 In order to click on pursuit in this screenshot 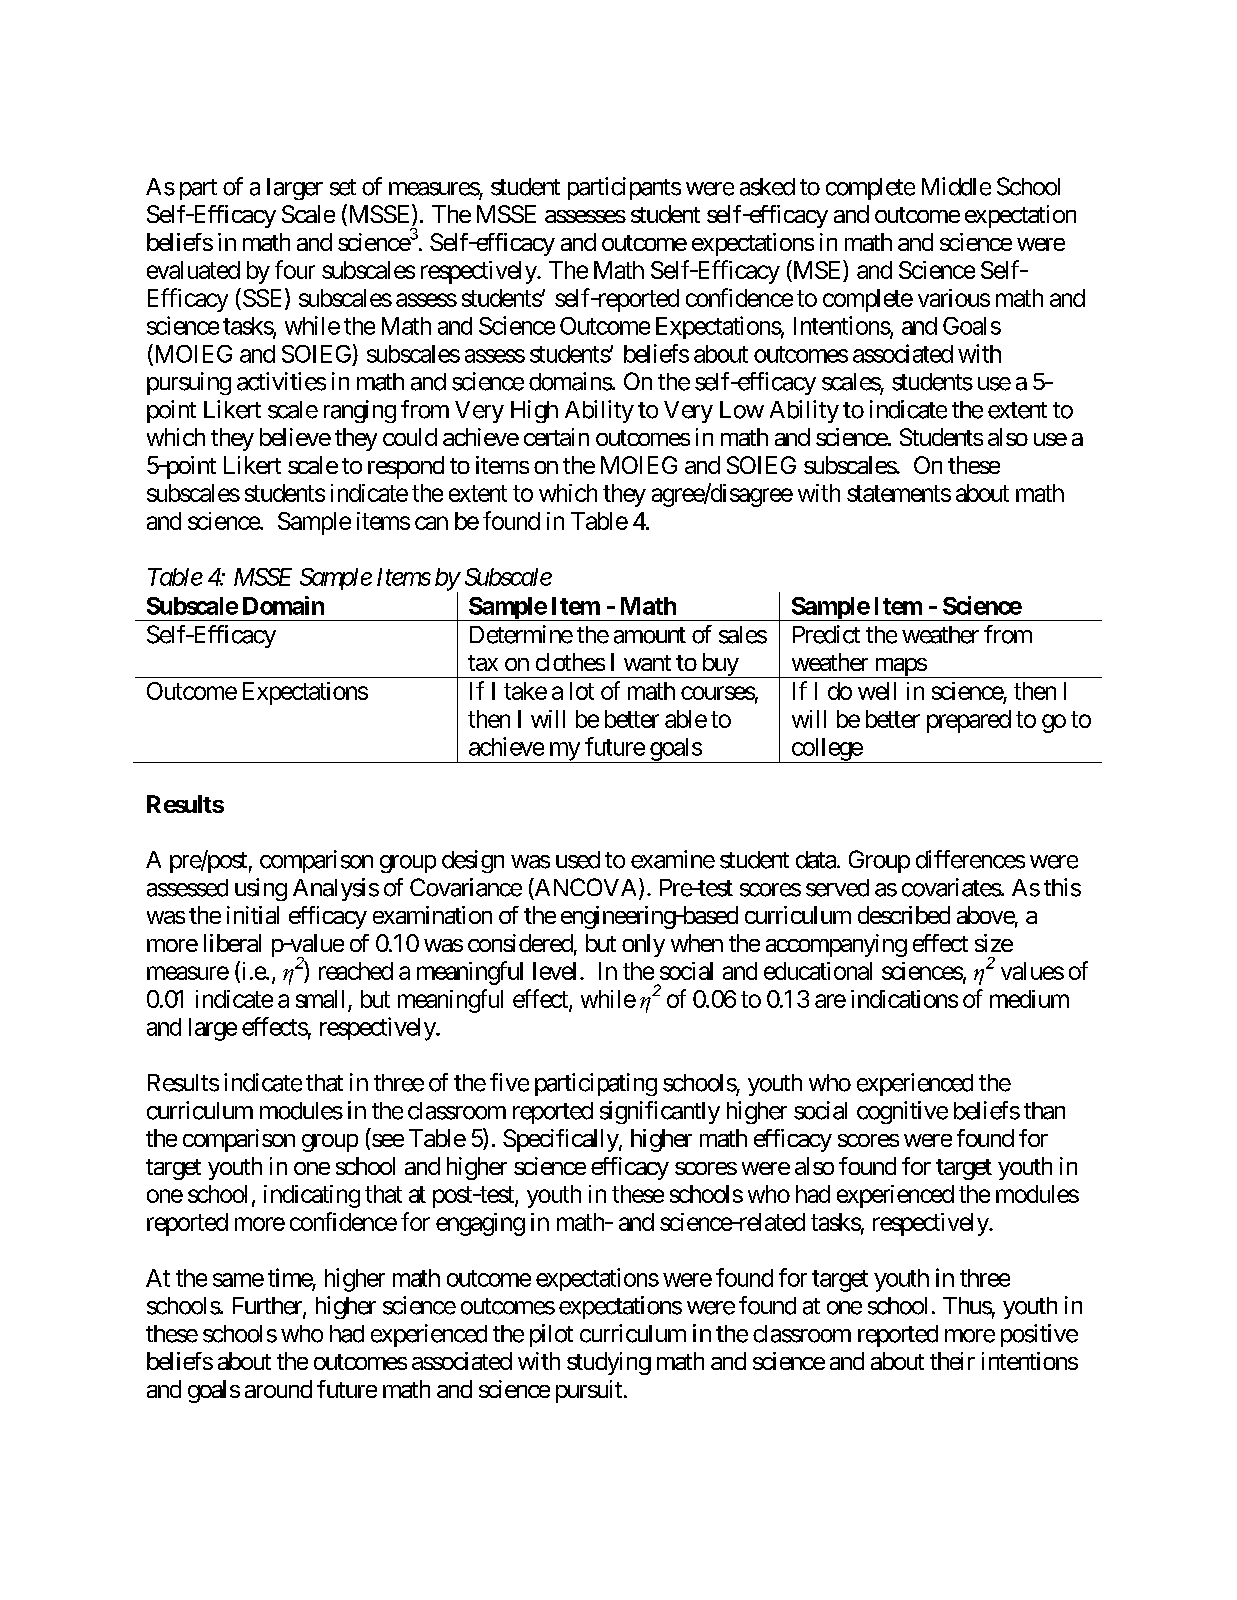, I will do `click(589, 1391)`.
